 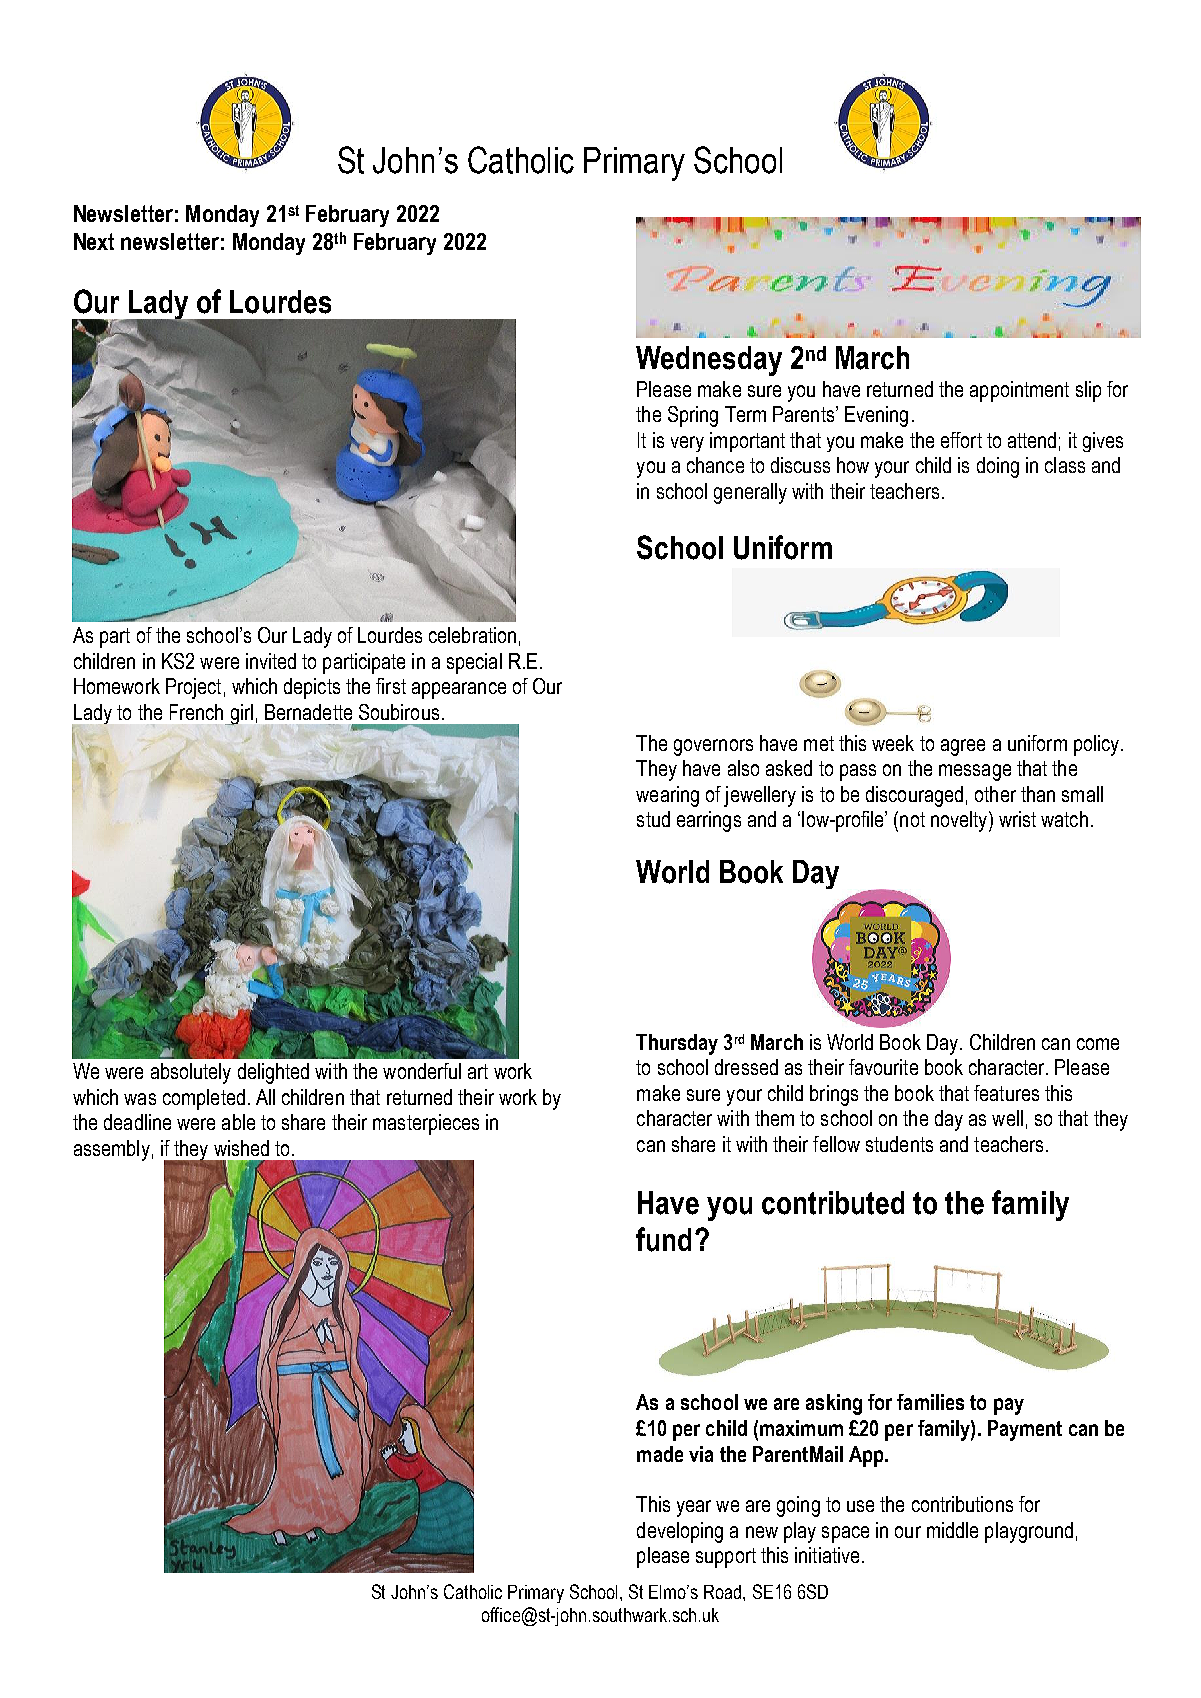 What do you see at coordinates (709, 361) in the page?
I see `Wednesday` at bounding box center [709, 361].
